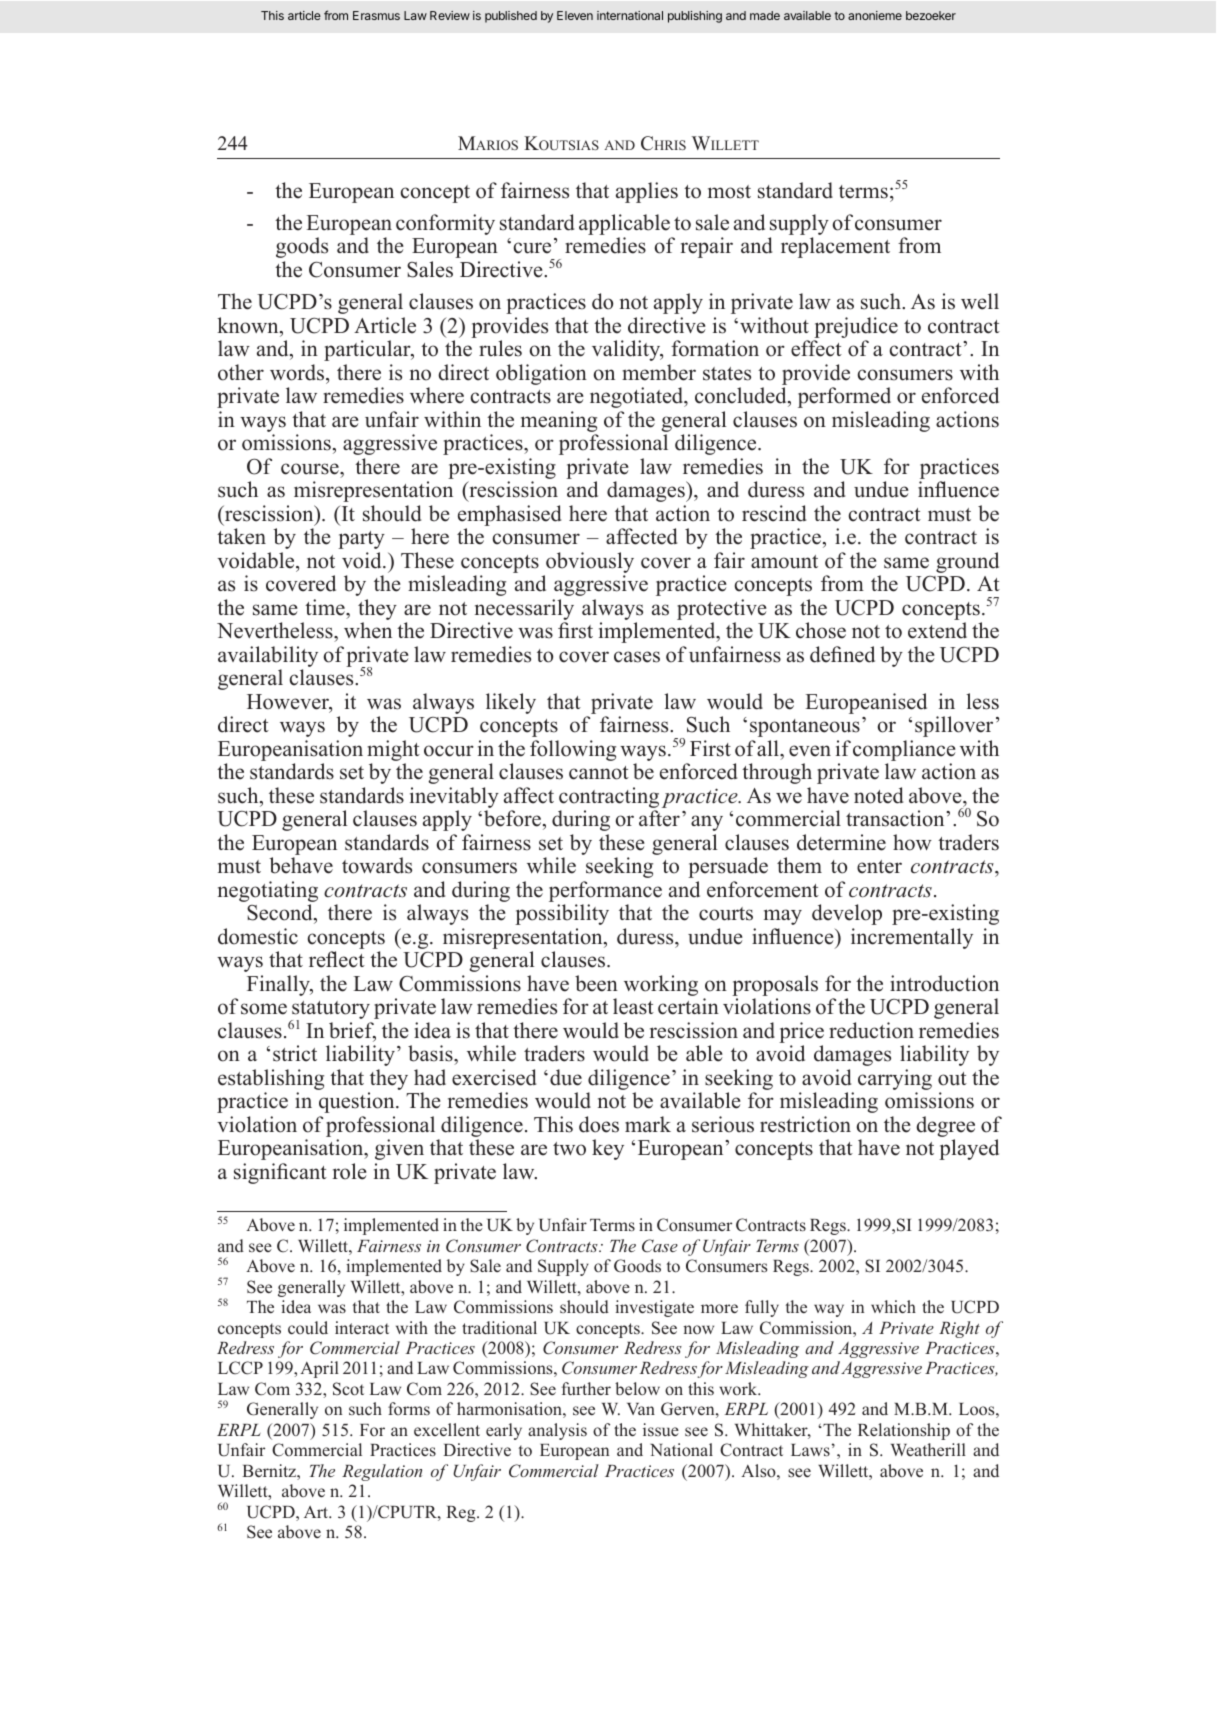  Describe the element at coordinates (912, 938) in the screenshot. I see `incrementally` at that location.
